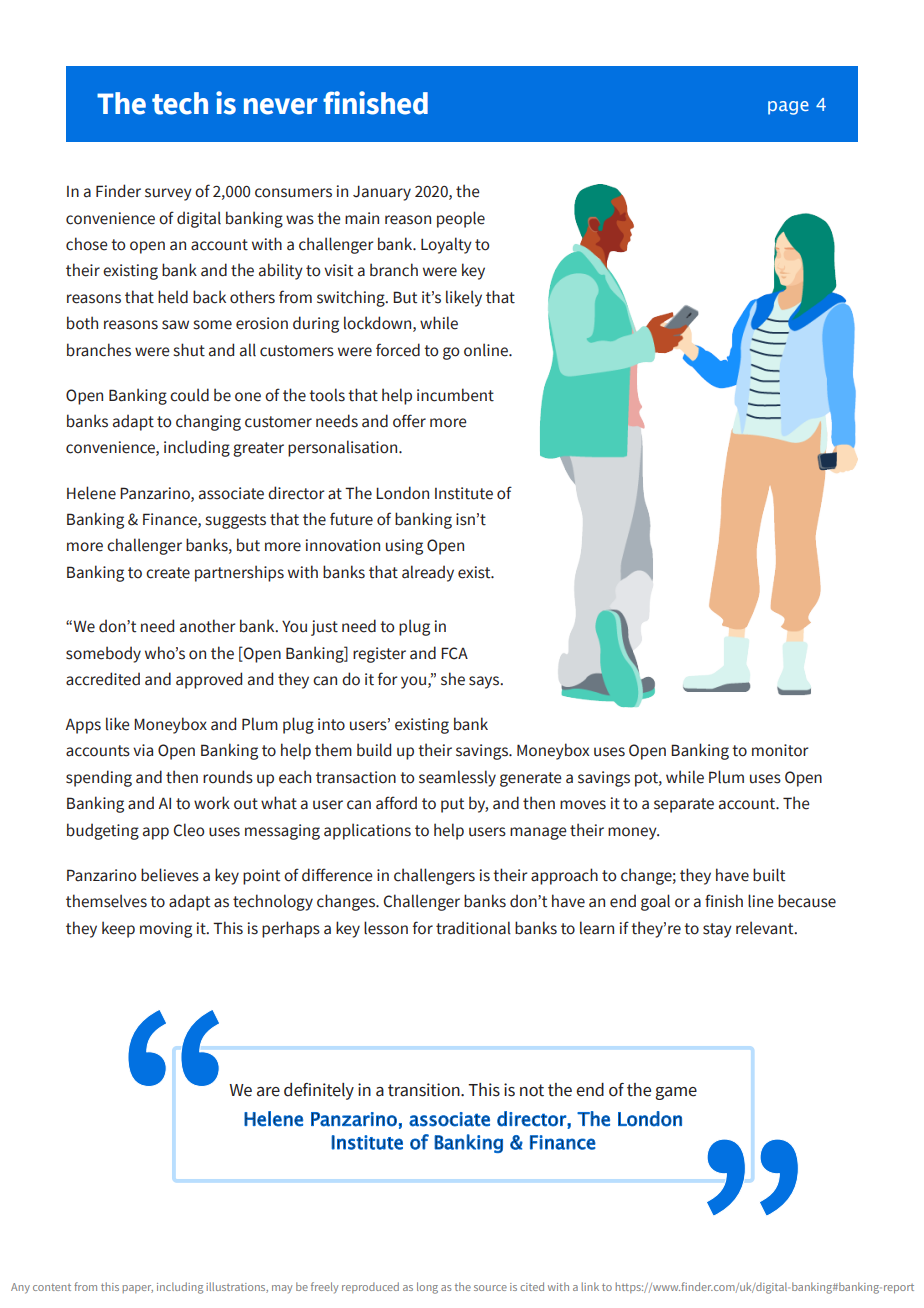 This page has width=924, height=1308. What do you see at coordinates (138, 1289) in the page?
I see `paper` at bounding box center [138, 1289].
